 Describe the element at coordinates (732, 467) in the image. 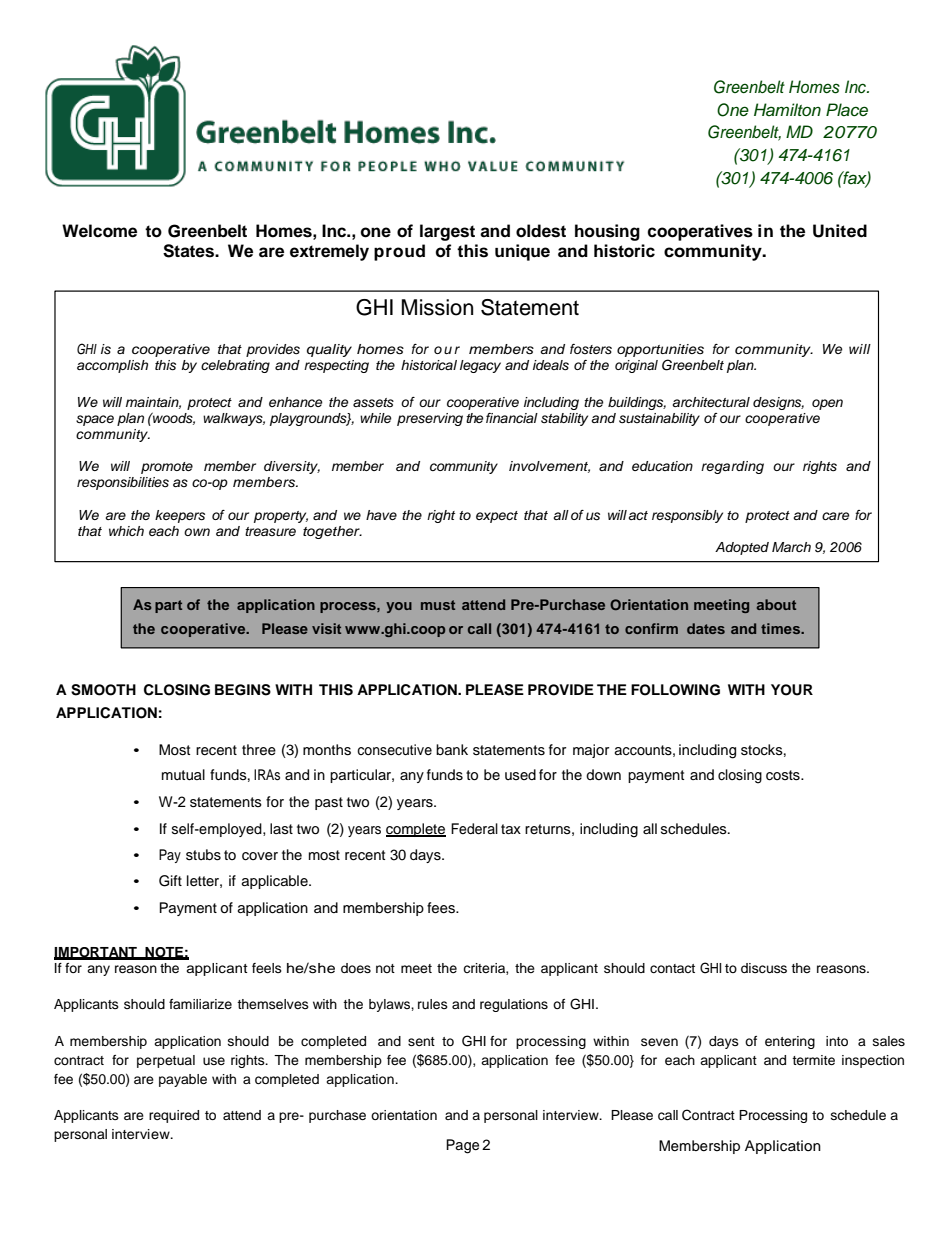

I see `regarding` at that location.
